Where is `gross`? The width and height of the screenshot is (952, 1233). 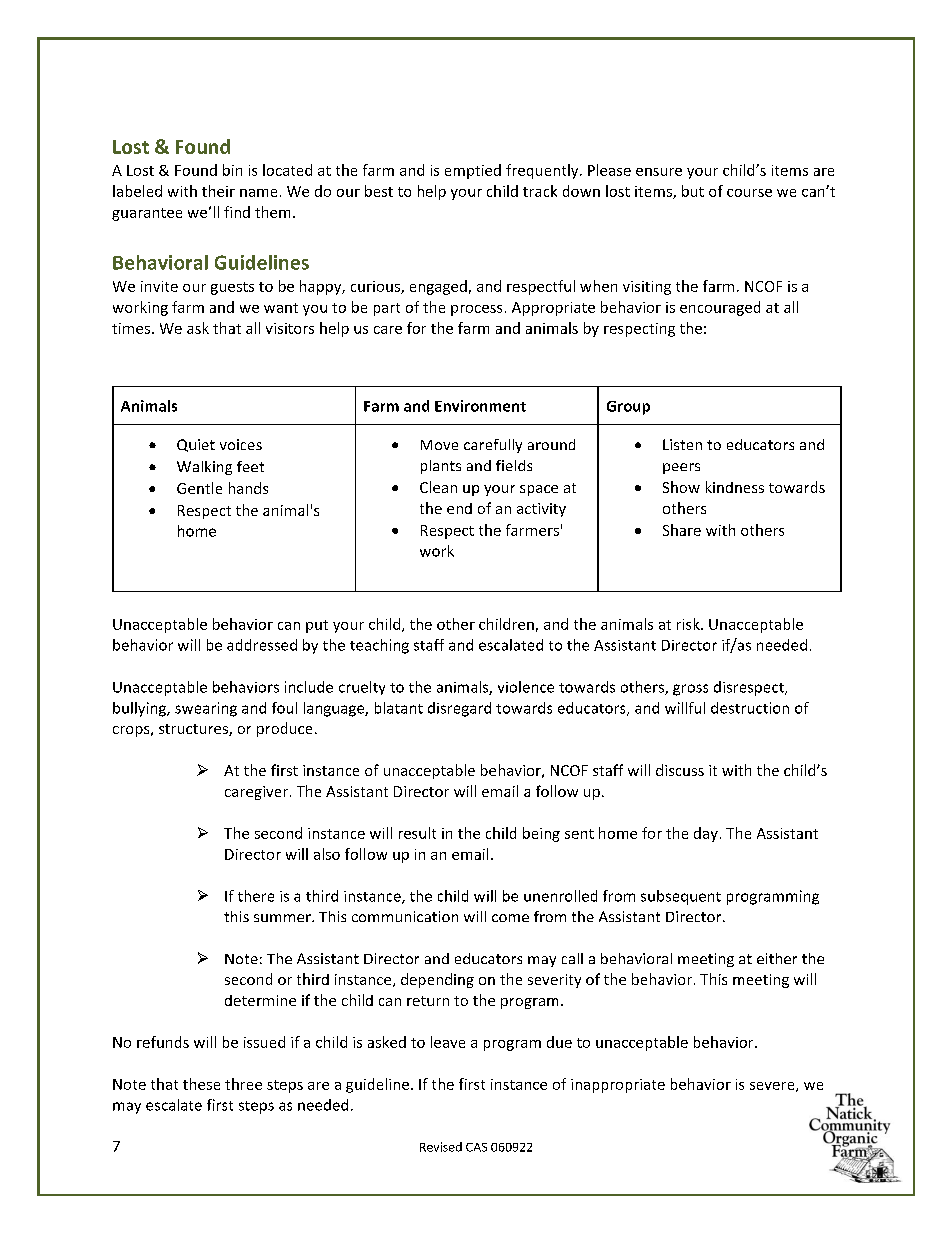 gross is located at coordinates (690, 690).
